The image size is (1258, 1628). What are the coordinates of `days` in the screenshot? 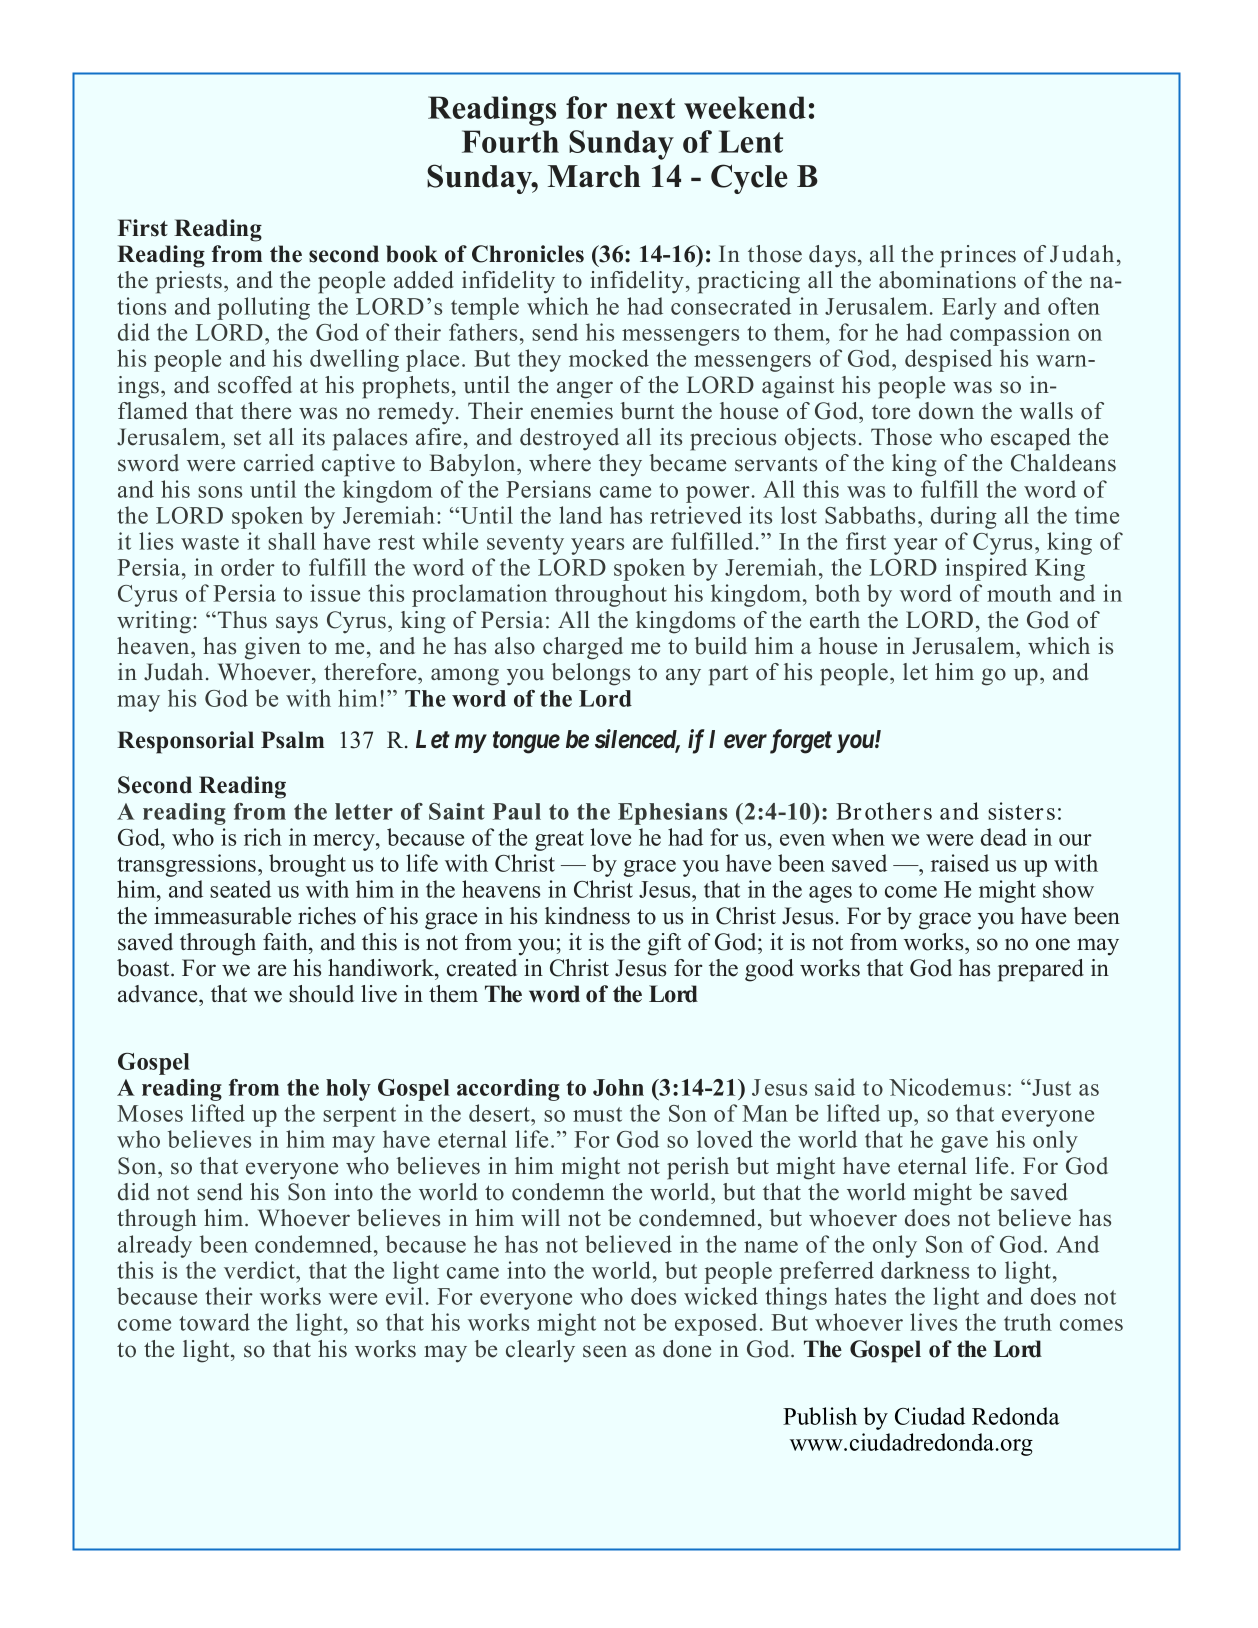 It's located at (832, 256).
